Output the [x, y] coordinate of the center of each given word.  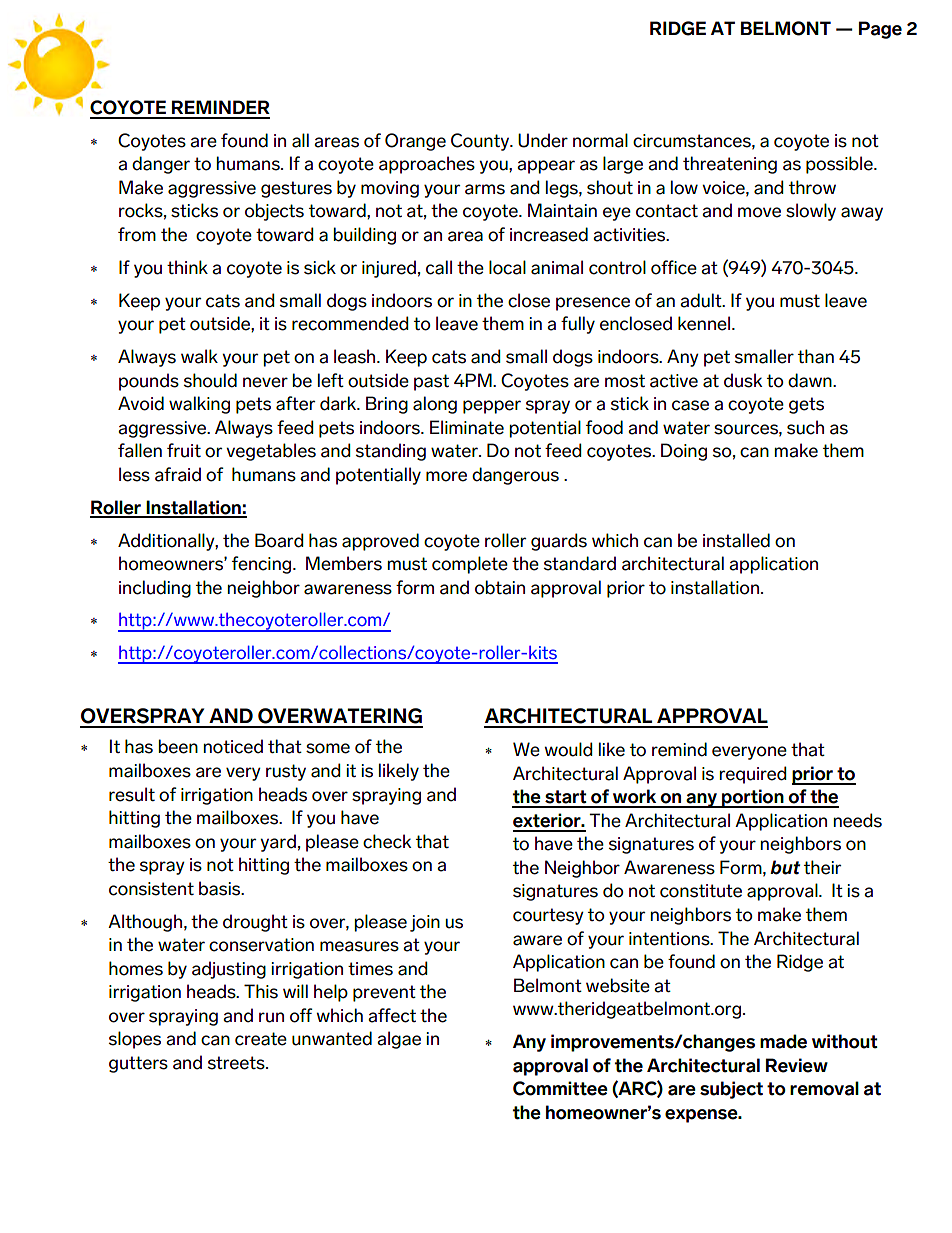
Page [880, 30]
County [481, 142]
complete [470, 565]
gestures [296, 189]
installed [736, 540]
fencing [263, 565]
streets [237, 1063]
